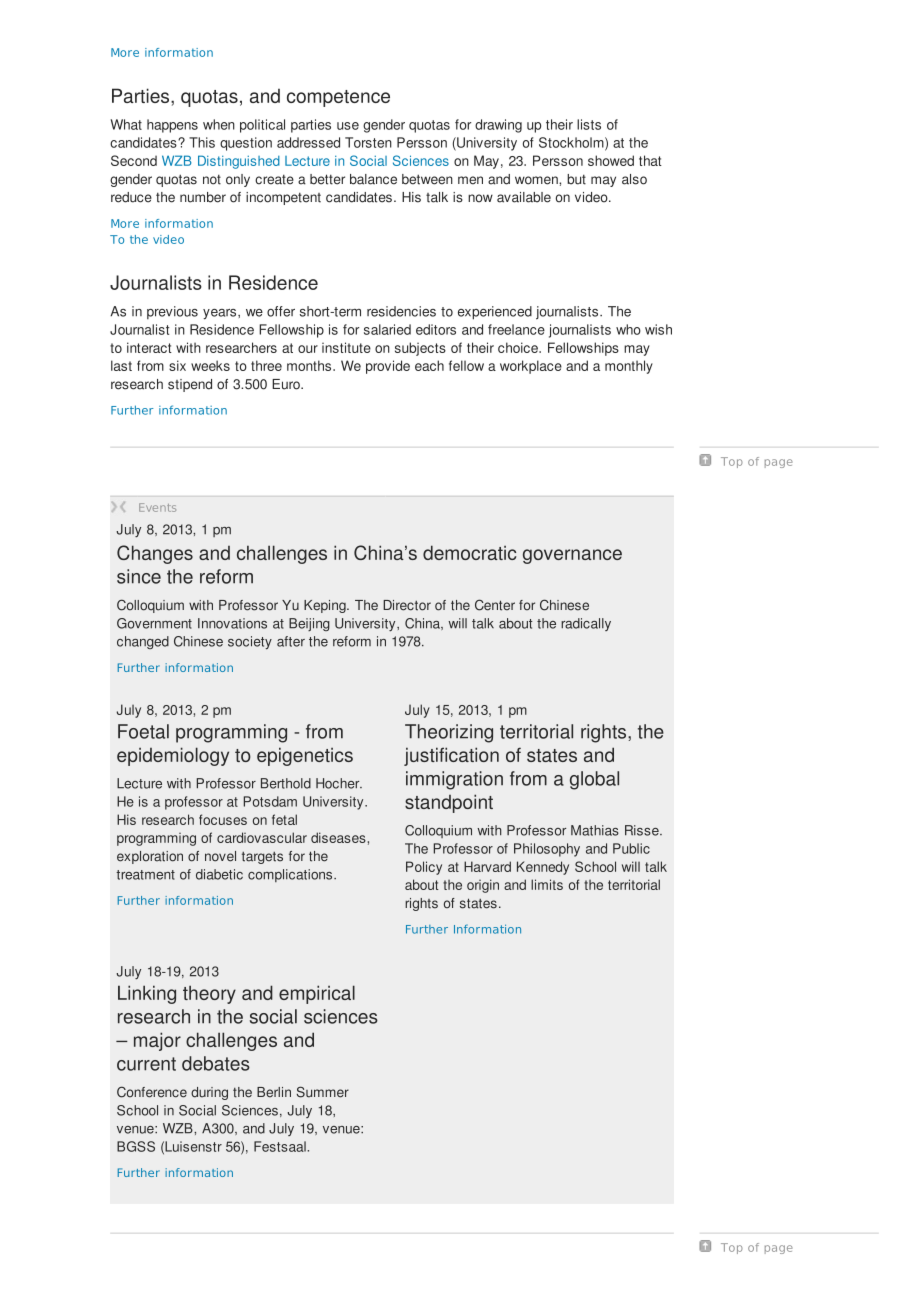  I want to click on Government, so click(154, 623).
